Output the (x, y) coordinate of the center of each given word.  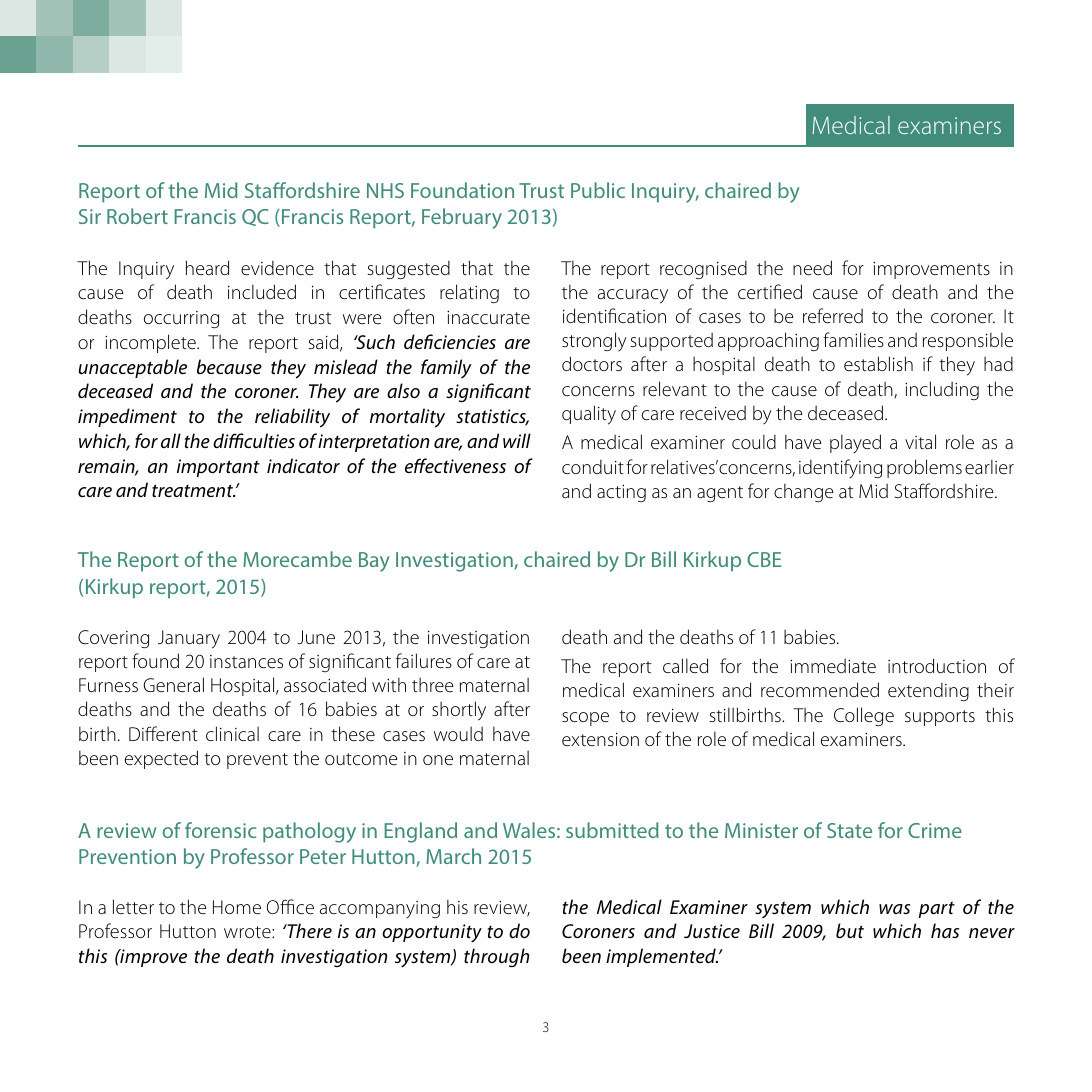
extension (600, 739)
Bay (374, 562)
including (942, 390)
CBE (764, 559)
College (864, 716)
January (189, 639)
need (812, 268)
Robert (137, 216)
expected (161, 759)
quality (589, 415)
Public (598, 190)
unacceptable (133, 368)
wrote (248, 932)
